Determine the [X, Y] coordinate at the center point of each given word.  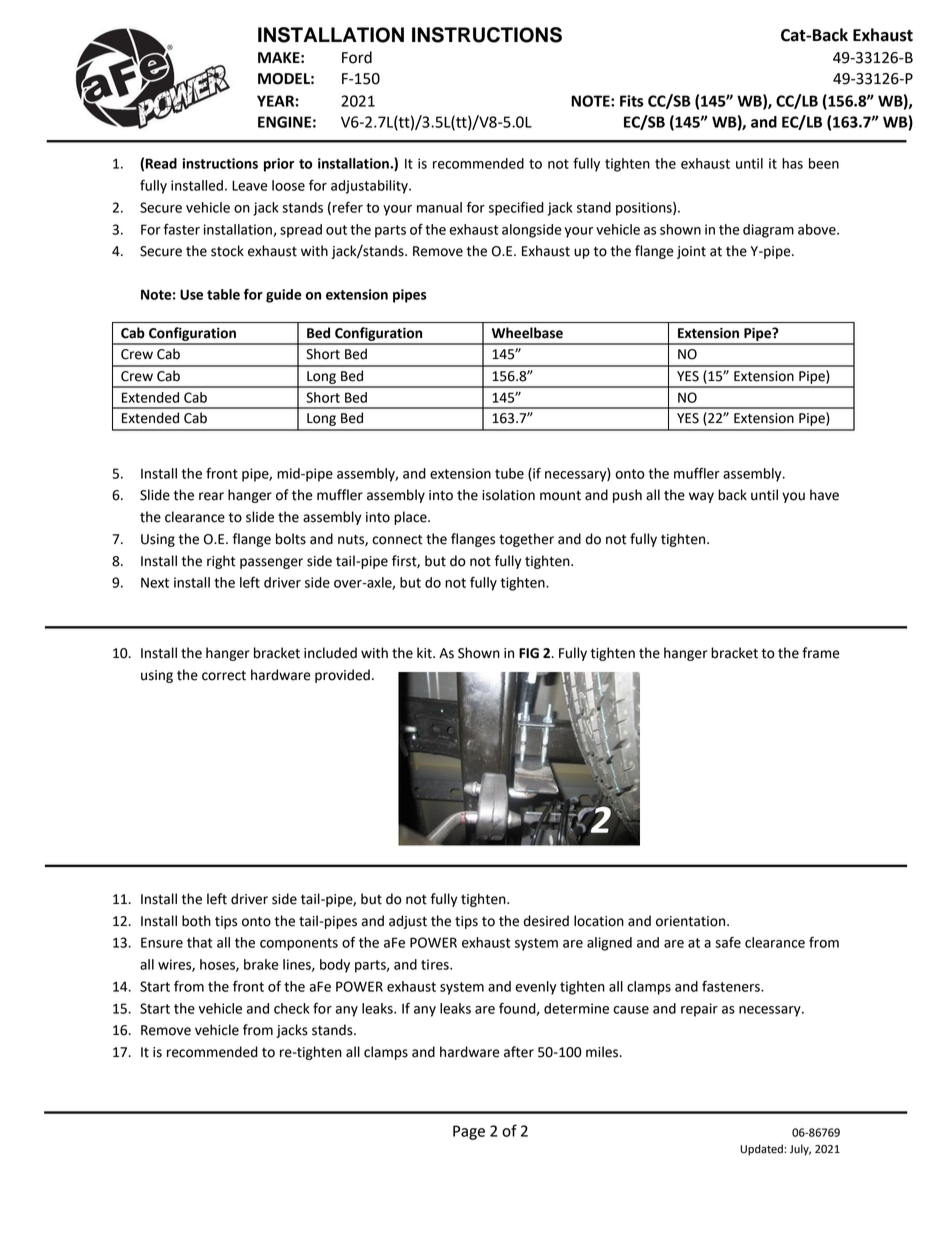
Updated [762, 1150]
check [292, 1008]
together [526, 540]
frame [821, 653]
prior [279, 165]
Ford [357, 57]
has [792, 163]
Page [469, 1132]
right [221, 562]
